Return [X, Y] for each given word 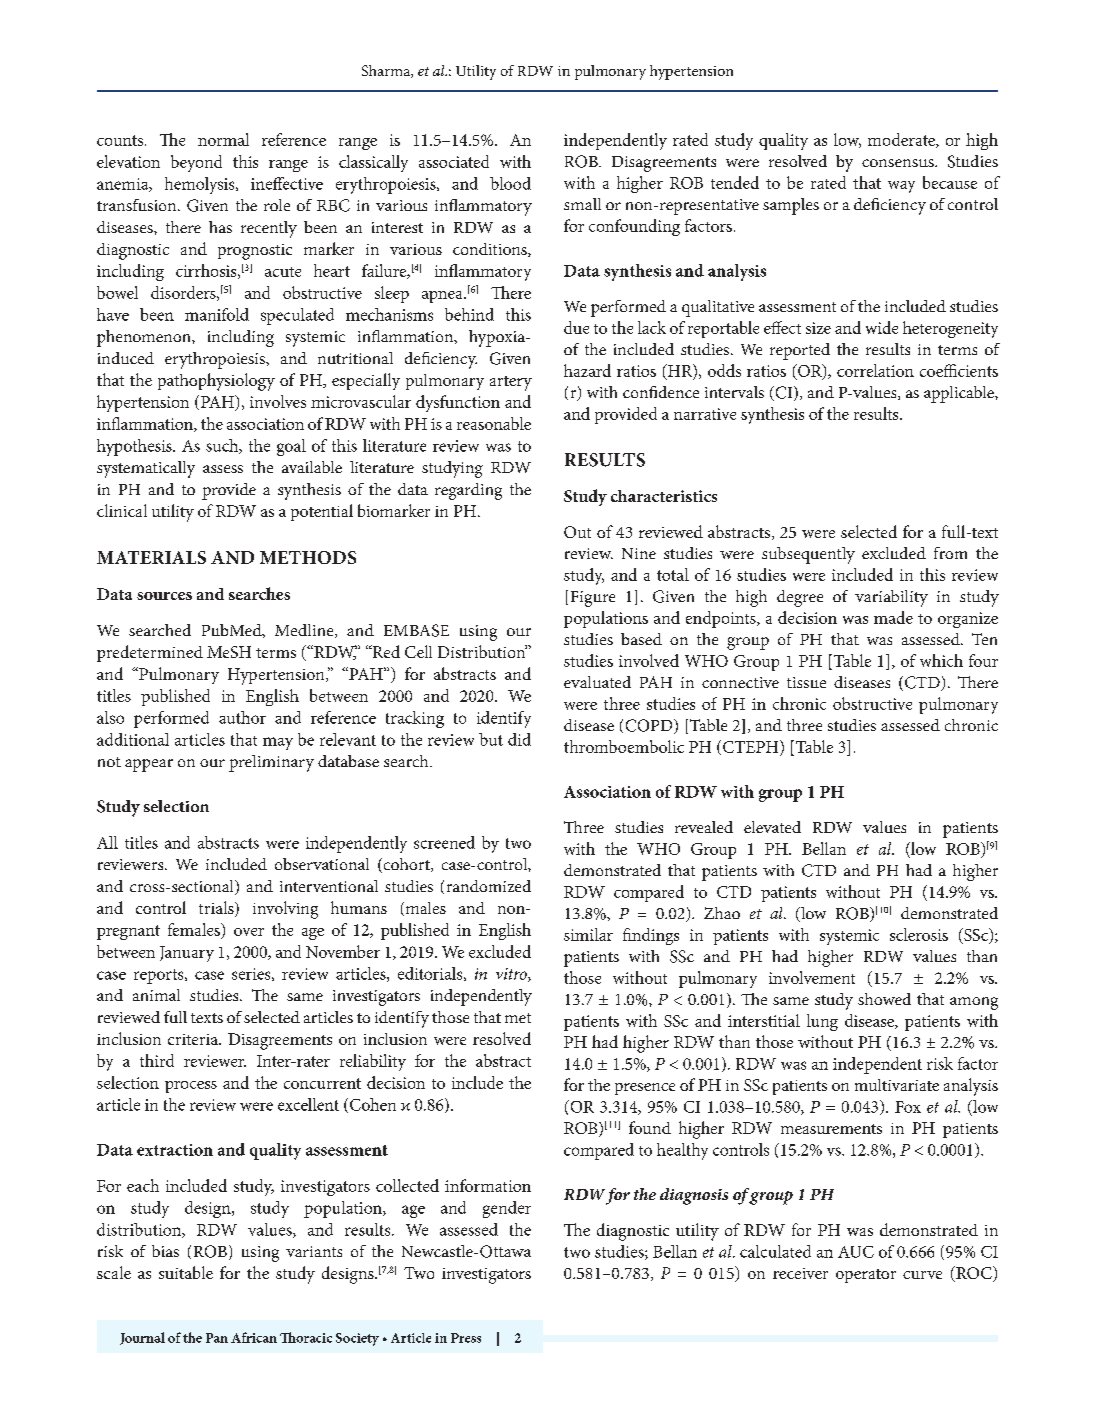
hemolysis [201, 185]
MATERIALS [151, 557]
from [950, 553]
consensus [899, 163]
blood [510, 183]
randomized [489, 886]
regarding [468, 491]
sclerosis [919, 934]
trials [217, 909]
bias [165, 1251]
